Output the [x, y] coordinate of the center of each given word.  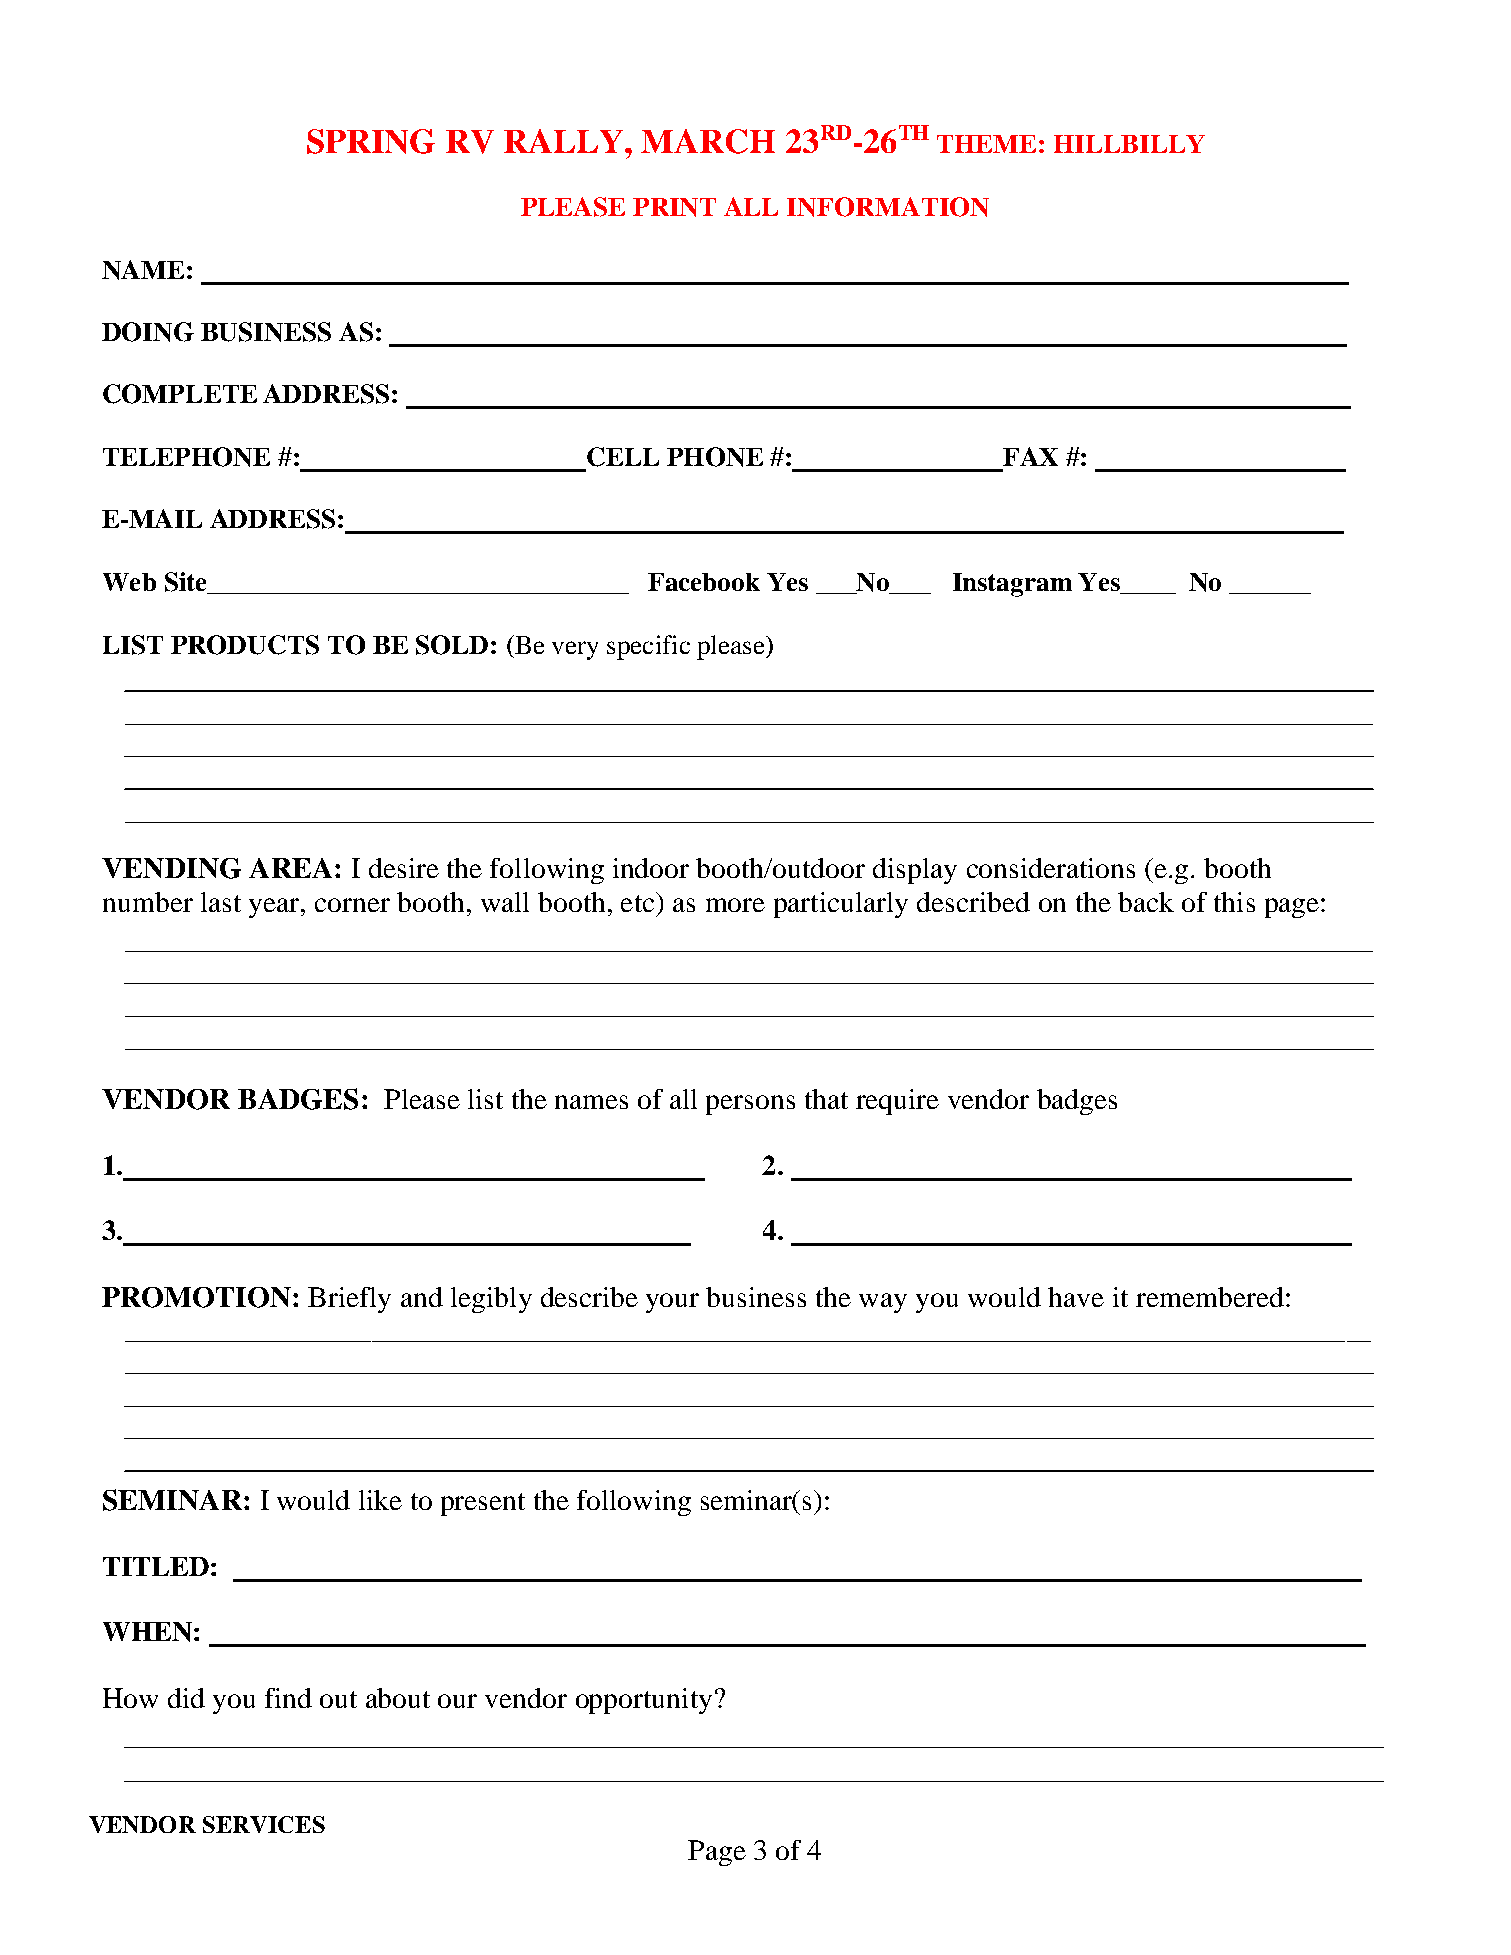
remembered [1210, 1297]
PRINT [674, 207]
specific [648, 647]
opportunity [644, 1701]
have [1076, 1297]
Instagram [1012, 585]
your [672, 1303]
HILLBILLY [1129, 144]
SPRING [371, 141]
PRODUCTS [245, 645]
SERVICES [264, 1824]
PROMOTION [196, 1297]
